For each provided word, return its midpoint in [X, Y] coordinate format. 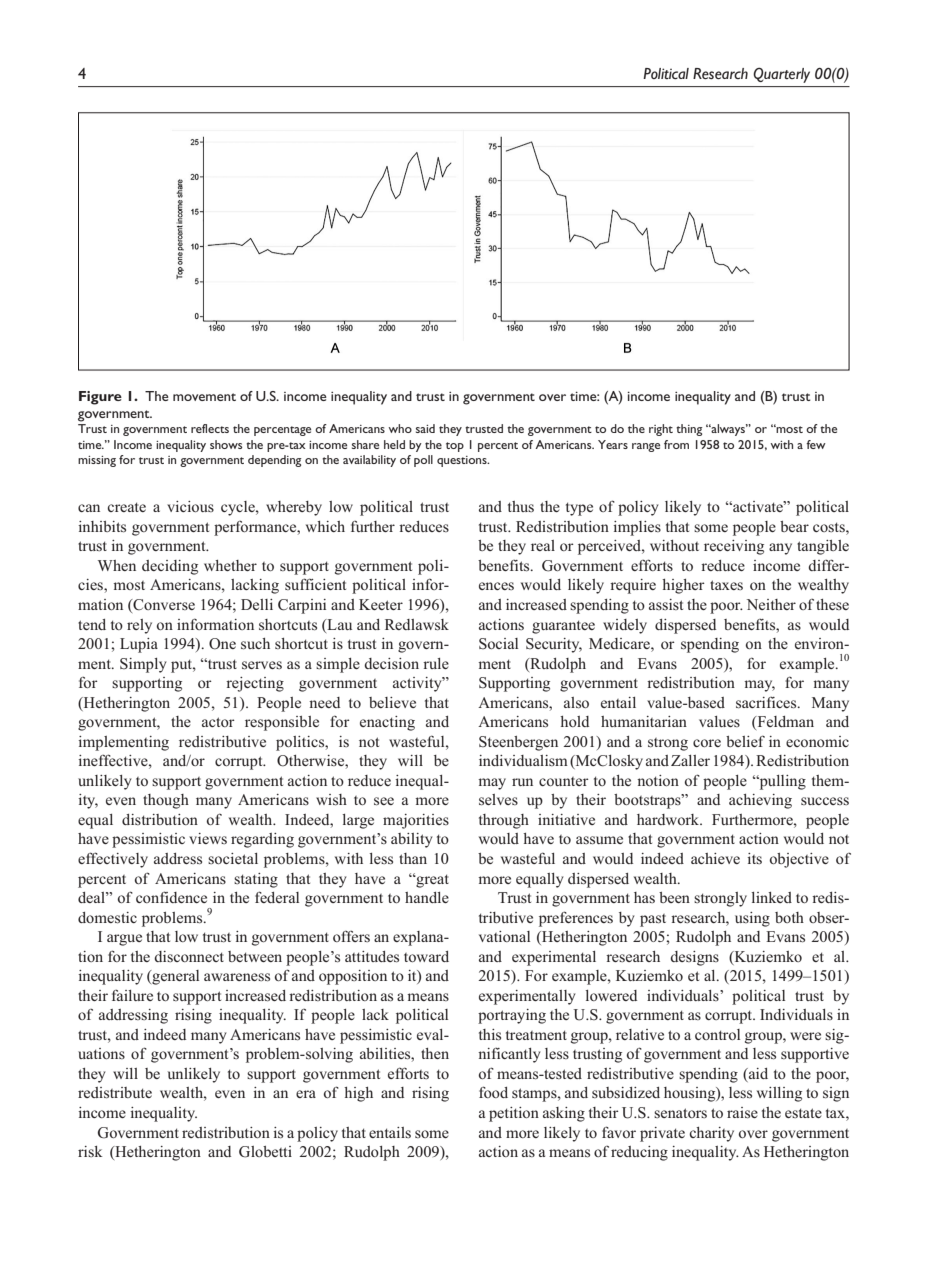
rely [139, 626]
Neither [771, 604]
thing [689, 430]
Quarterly [782, 75]
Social [498, 643]
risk [90, 1151]
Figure [100, 398]
